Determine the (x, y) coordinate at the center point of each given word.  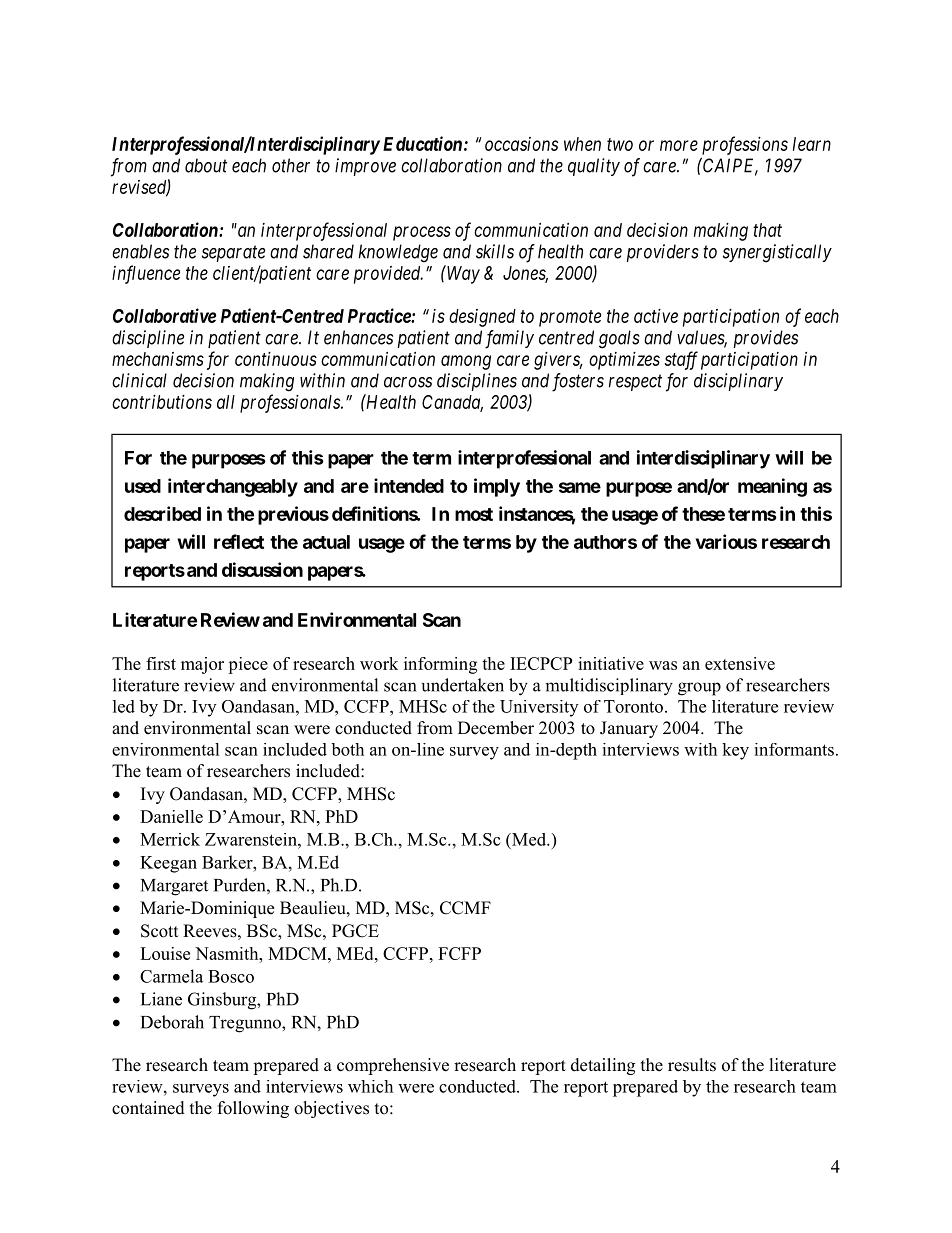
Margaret (174, 887)
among (466, 362)
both (347, 749)
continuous (276, 359)
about (206, 165)
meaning (772, 487)
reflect (239, 541)
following (253, 1109)
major (202, 665)
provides (765, 339)
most (474, 514)
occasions (521, 144)
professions (745, 145)
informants (794, 749)
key (735, 751)
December (496, 728)
